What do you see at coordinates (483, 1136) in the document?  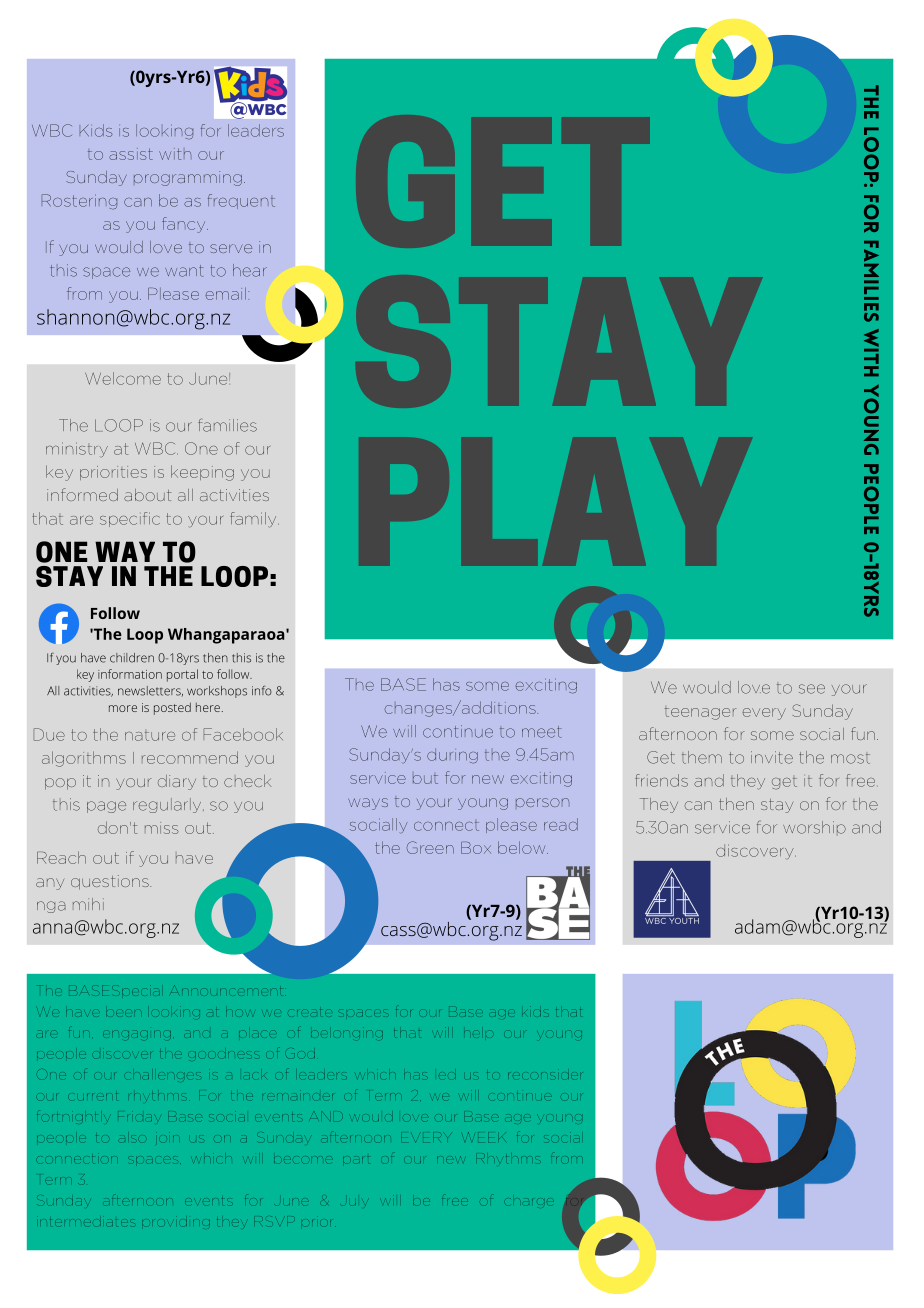 I see `WEEK` at bounding box center [483, 1136].
